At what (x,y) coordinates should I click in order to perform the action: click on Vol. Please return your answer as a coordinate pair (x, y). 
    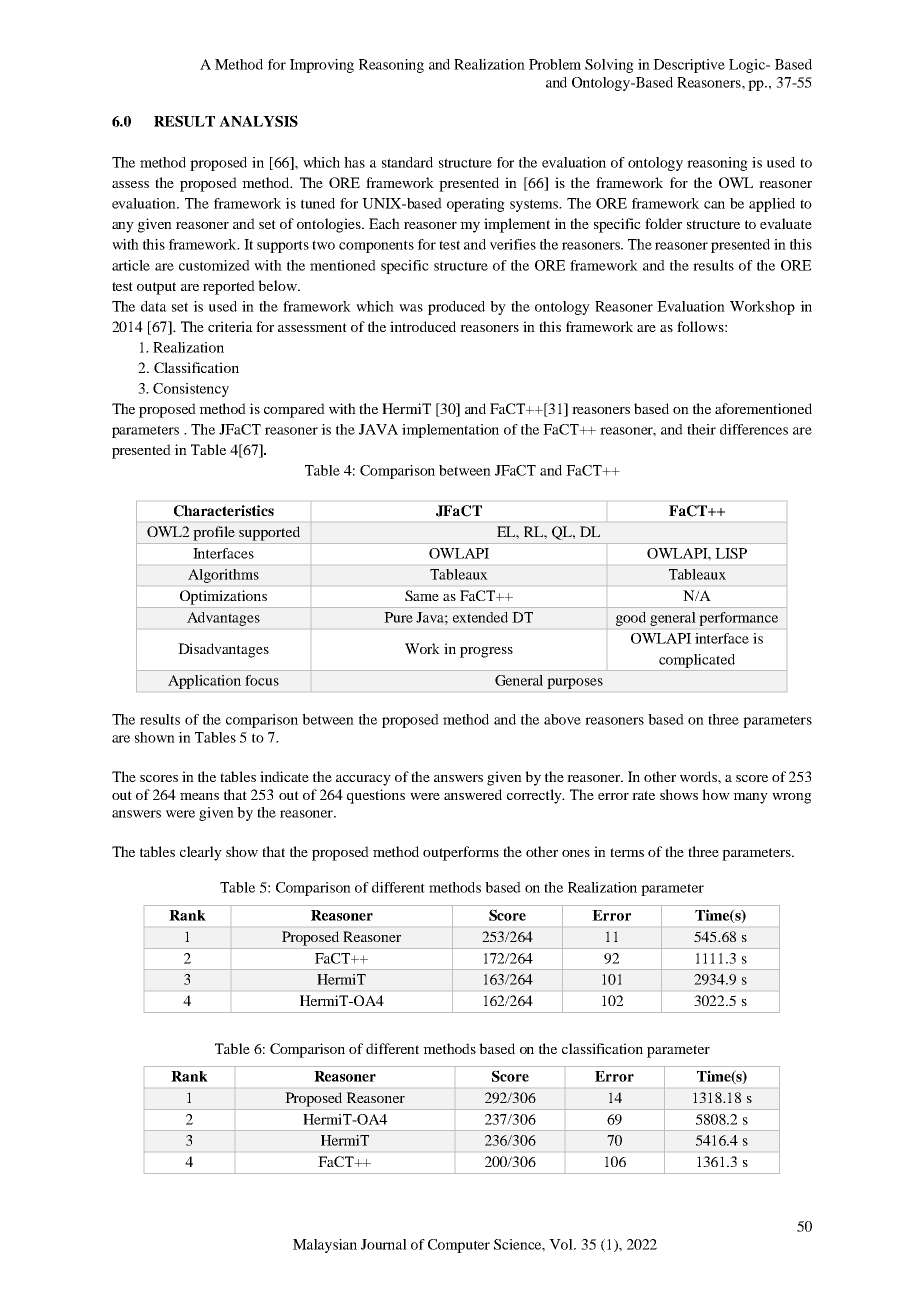
    Looking at the image, I should click on (562, 1244).
